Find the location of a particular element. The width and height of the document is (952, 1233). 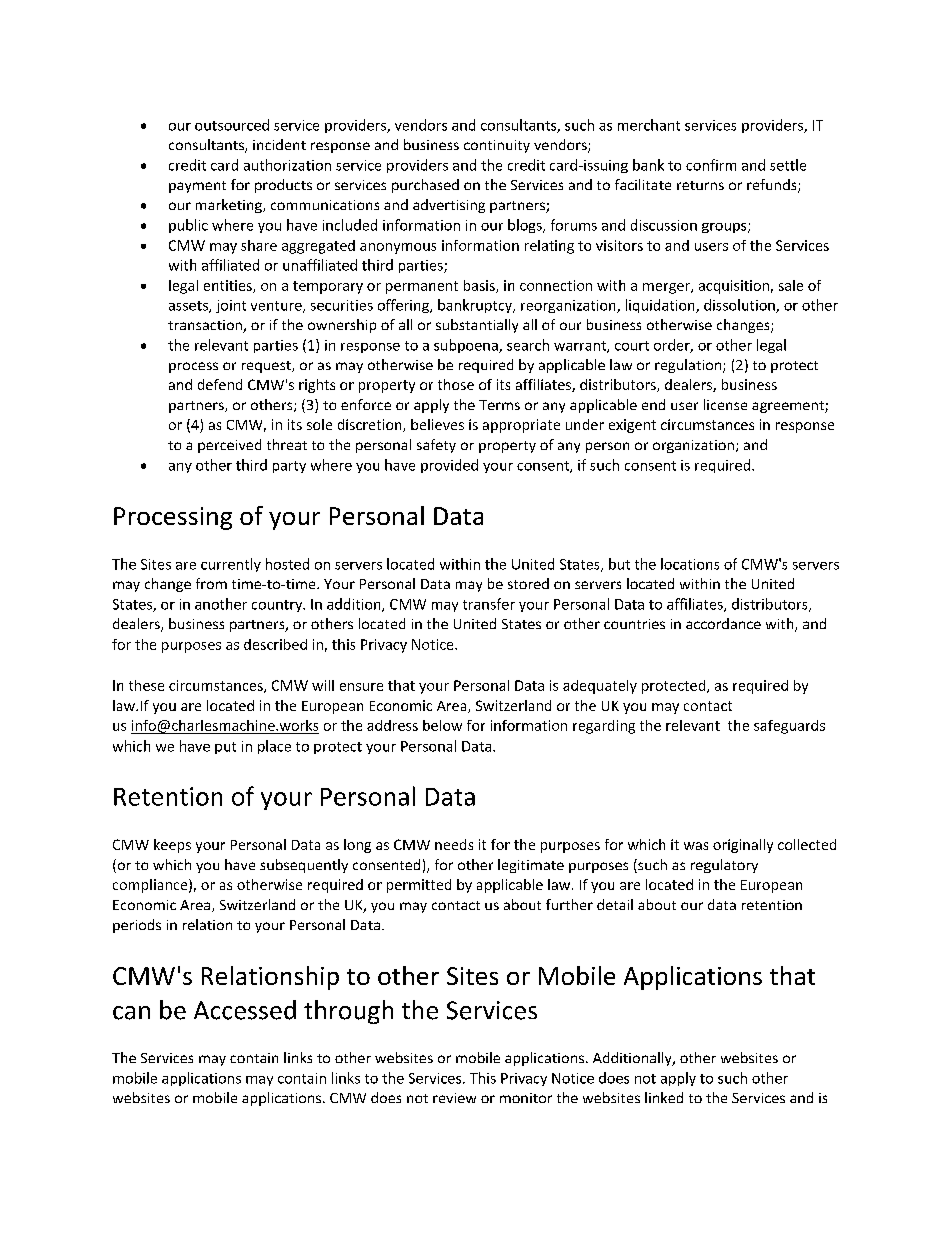

continuity is located at coordinates (497, 146).
